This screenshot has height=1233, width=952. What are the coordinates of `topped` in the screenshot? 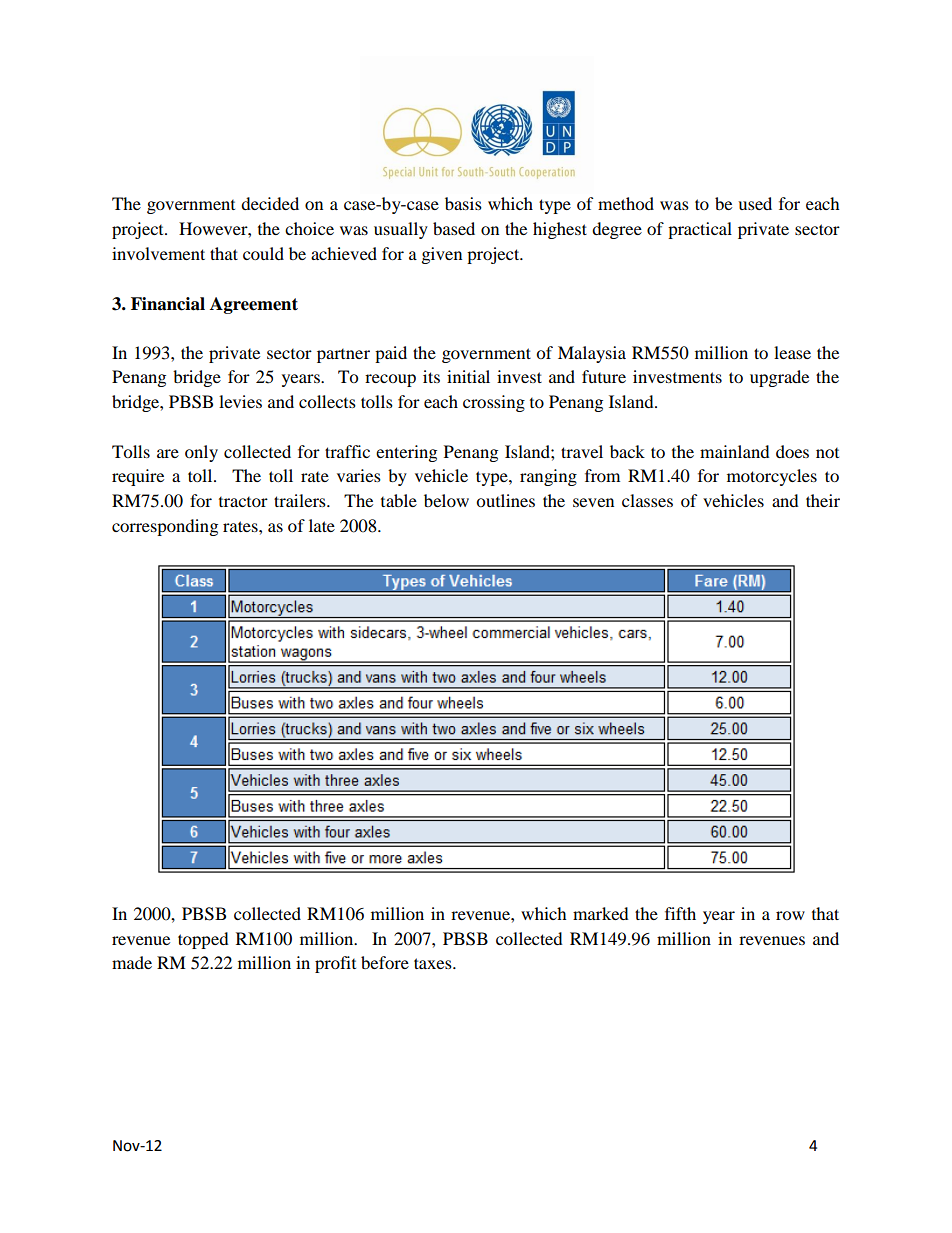 It's located at (203, 940).
